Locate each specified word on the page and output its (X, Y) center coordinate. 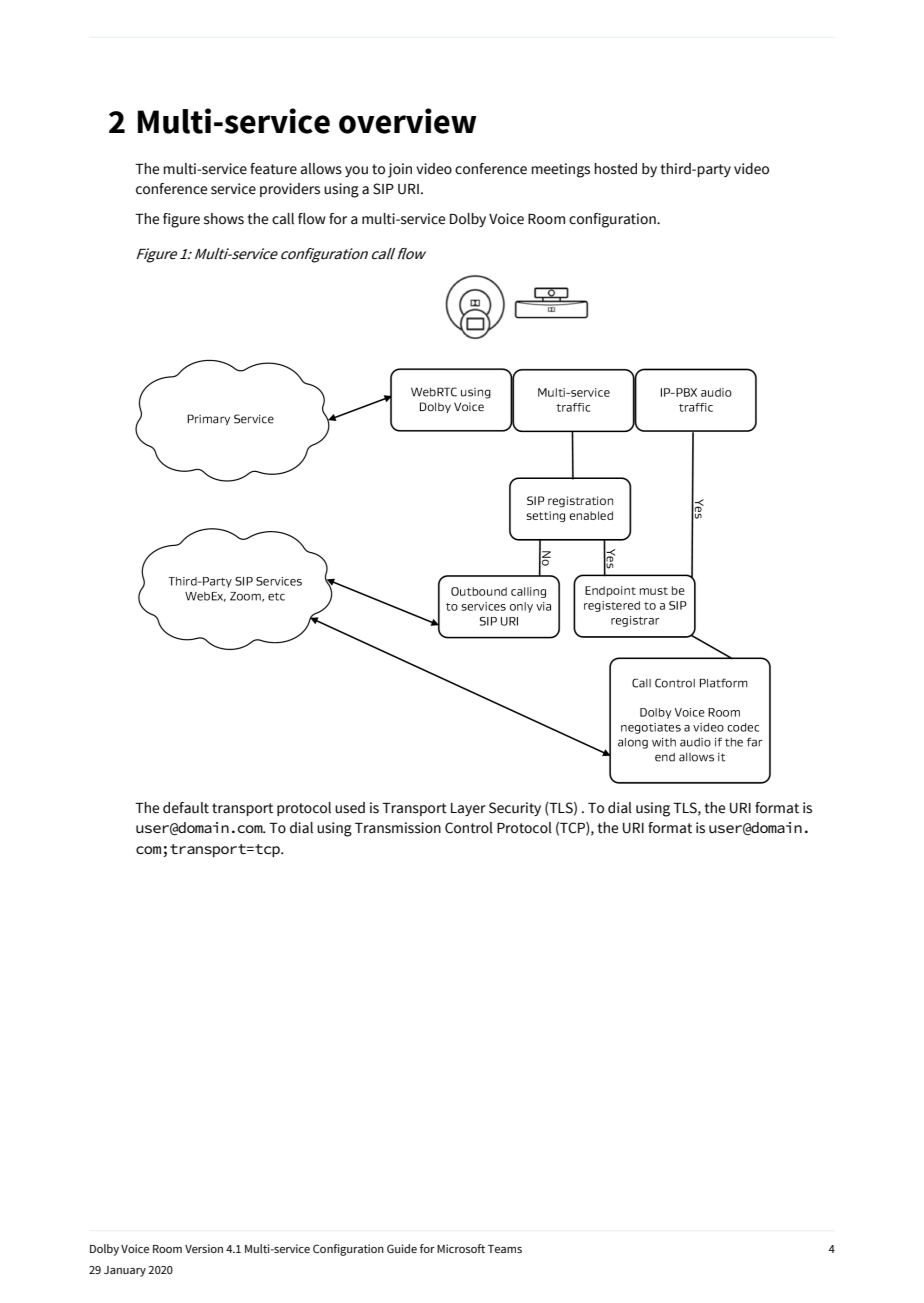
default (186, 808)
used (350, 808)
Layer (468, 809)
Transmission (398, 828)
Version (204, 1248)
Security (515, 809)
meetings (560, 170)
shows (224, 219)
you (356, 171)
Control (469, 828)
